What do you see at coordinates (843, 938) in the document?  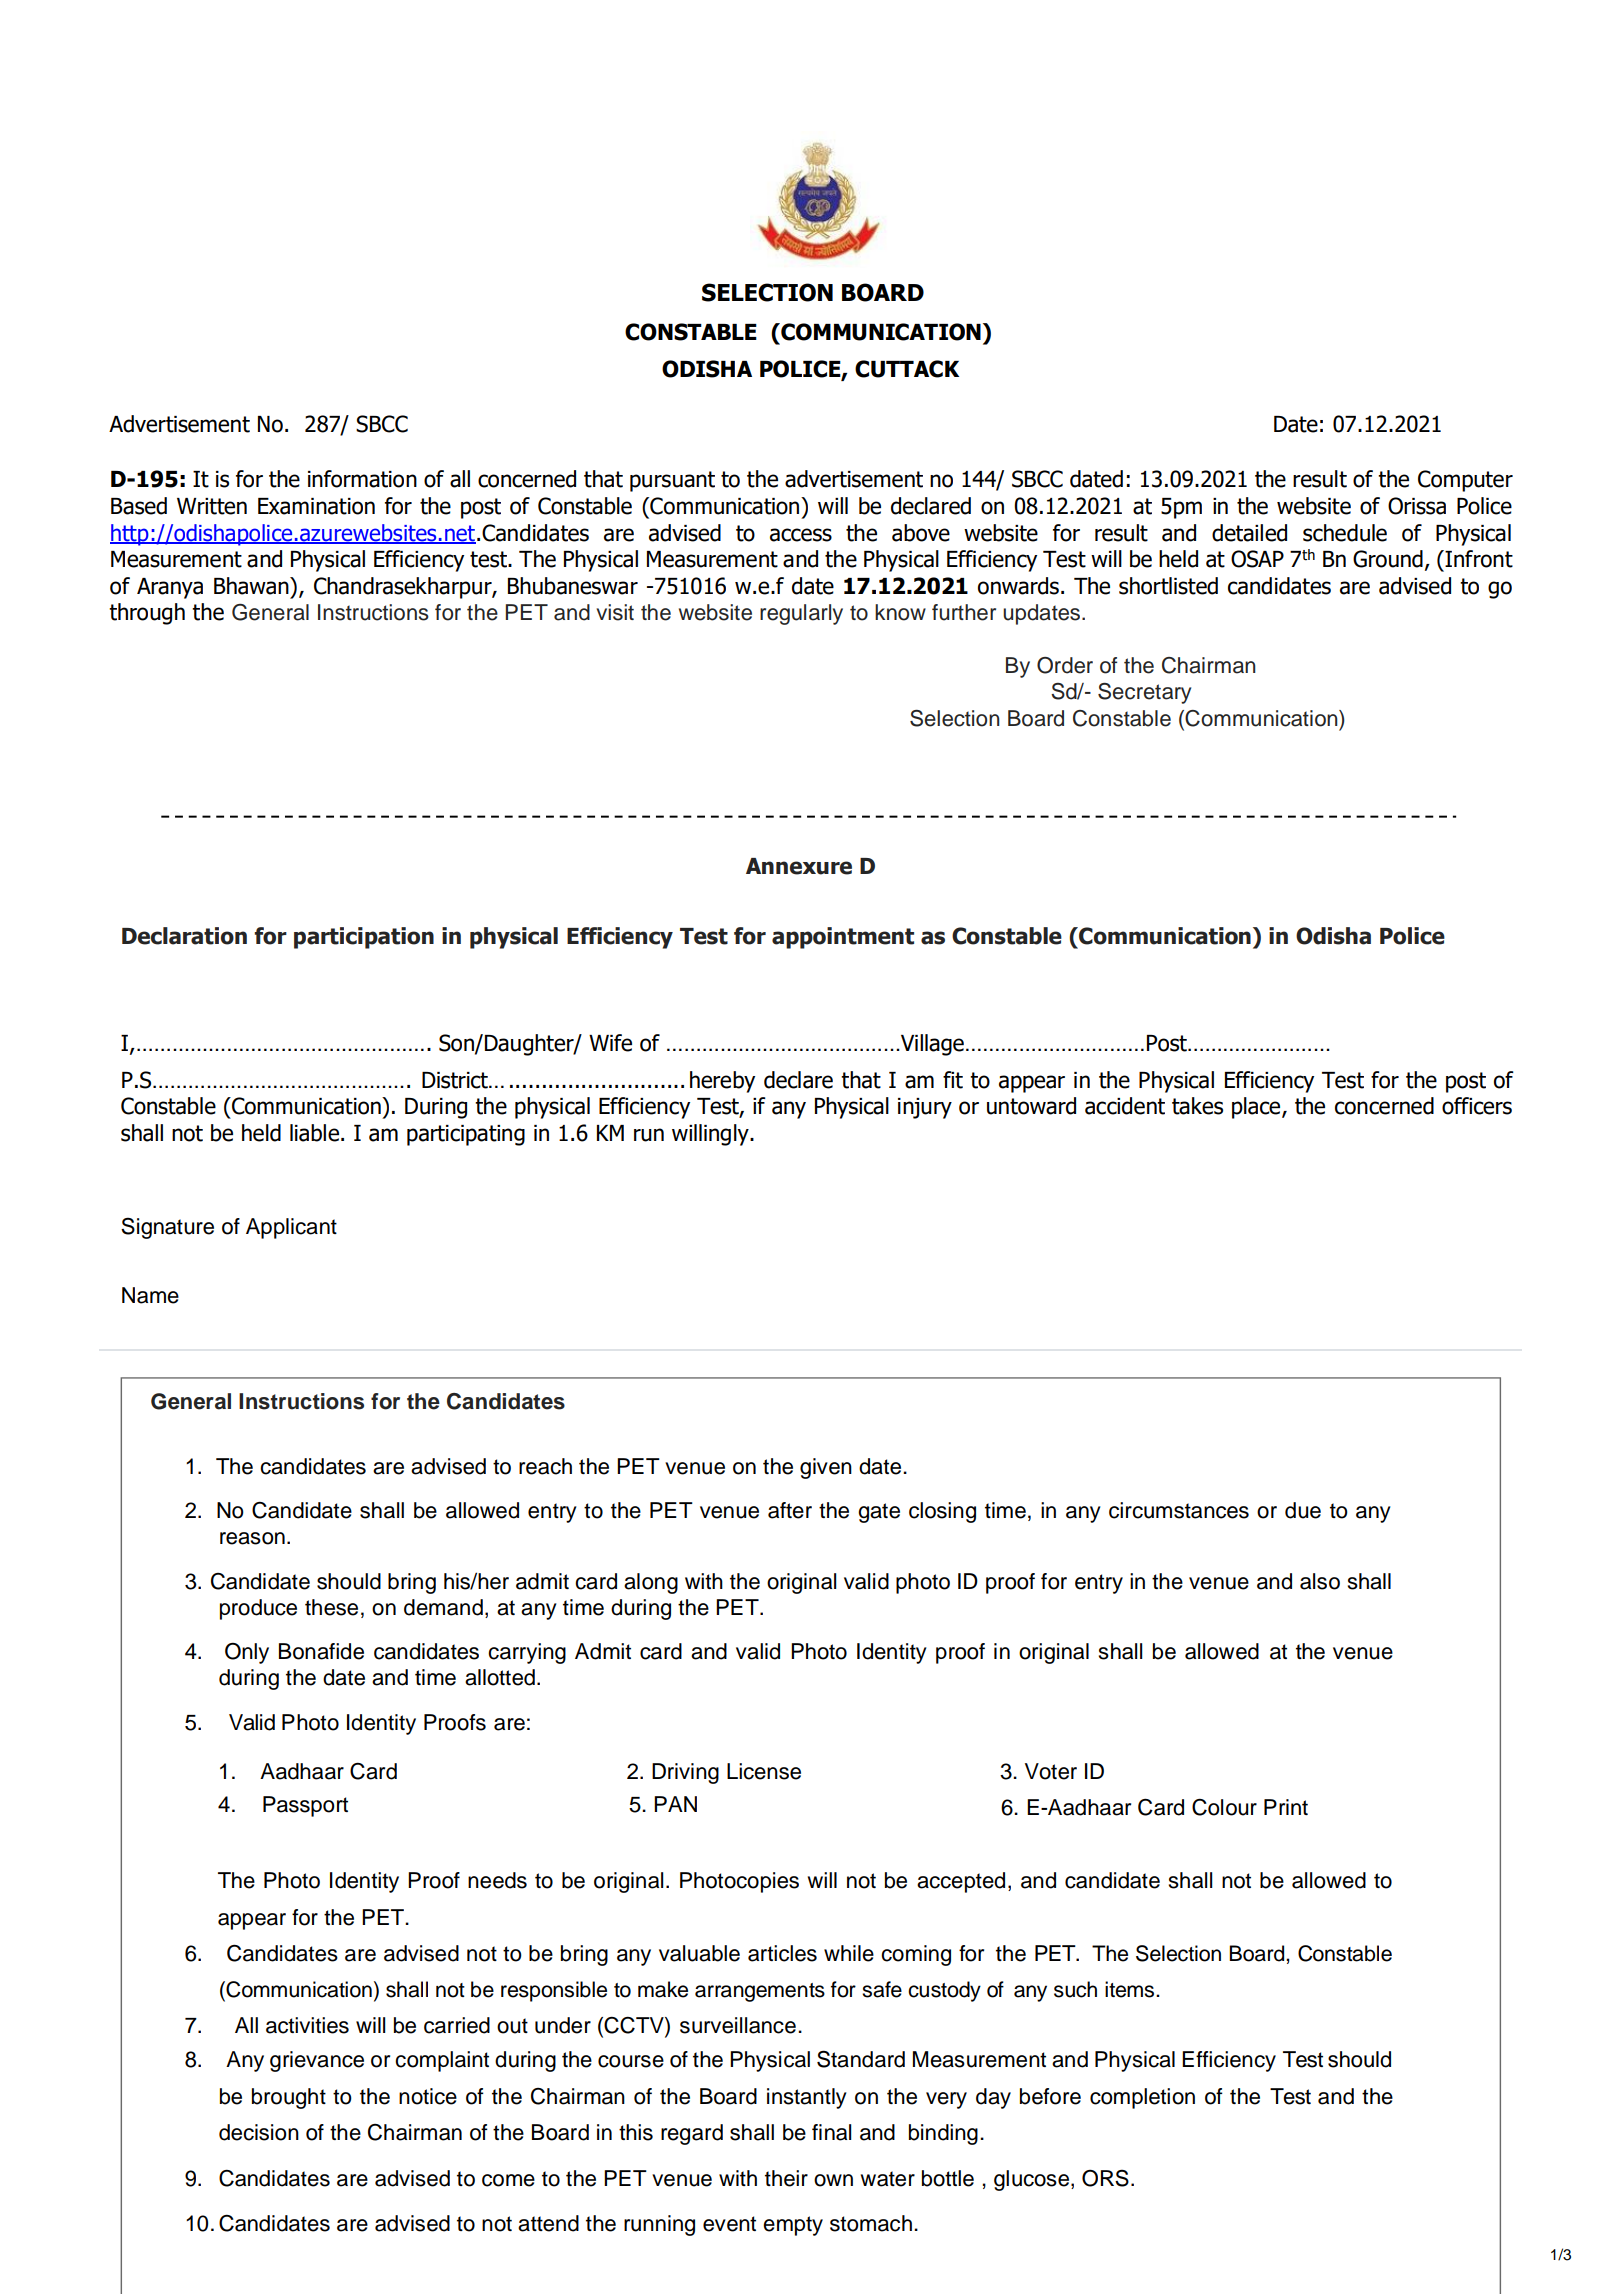 I see `appointment` at bounding box center [843, 938].
